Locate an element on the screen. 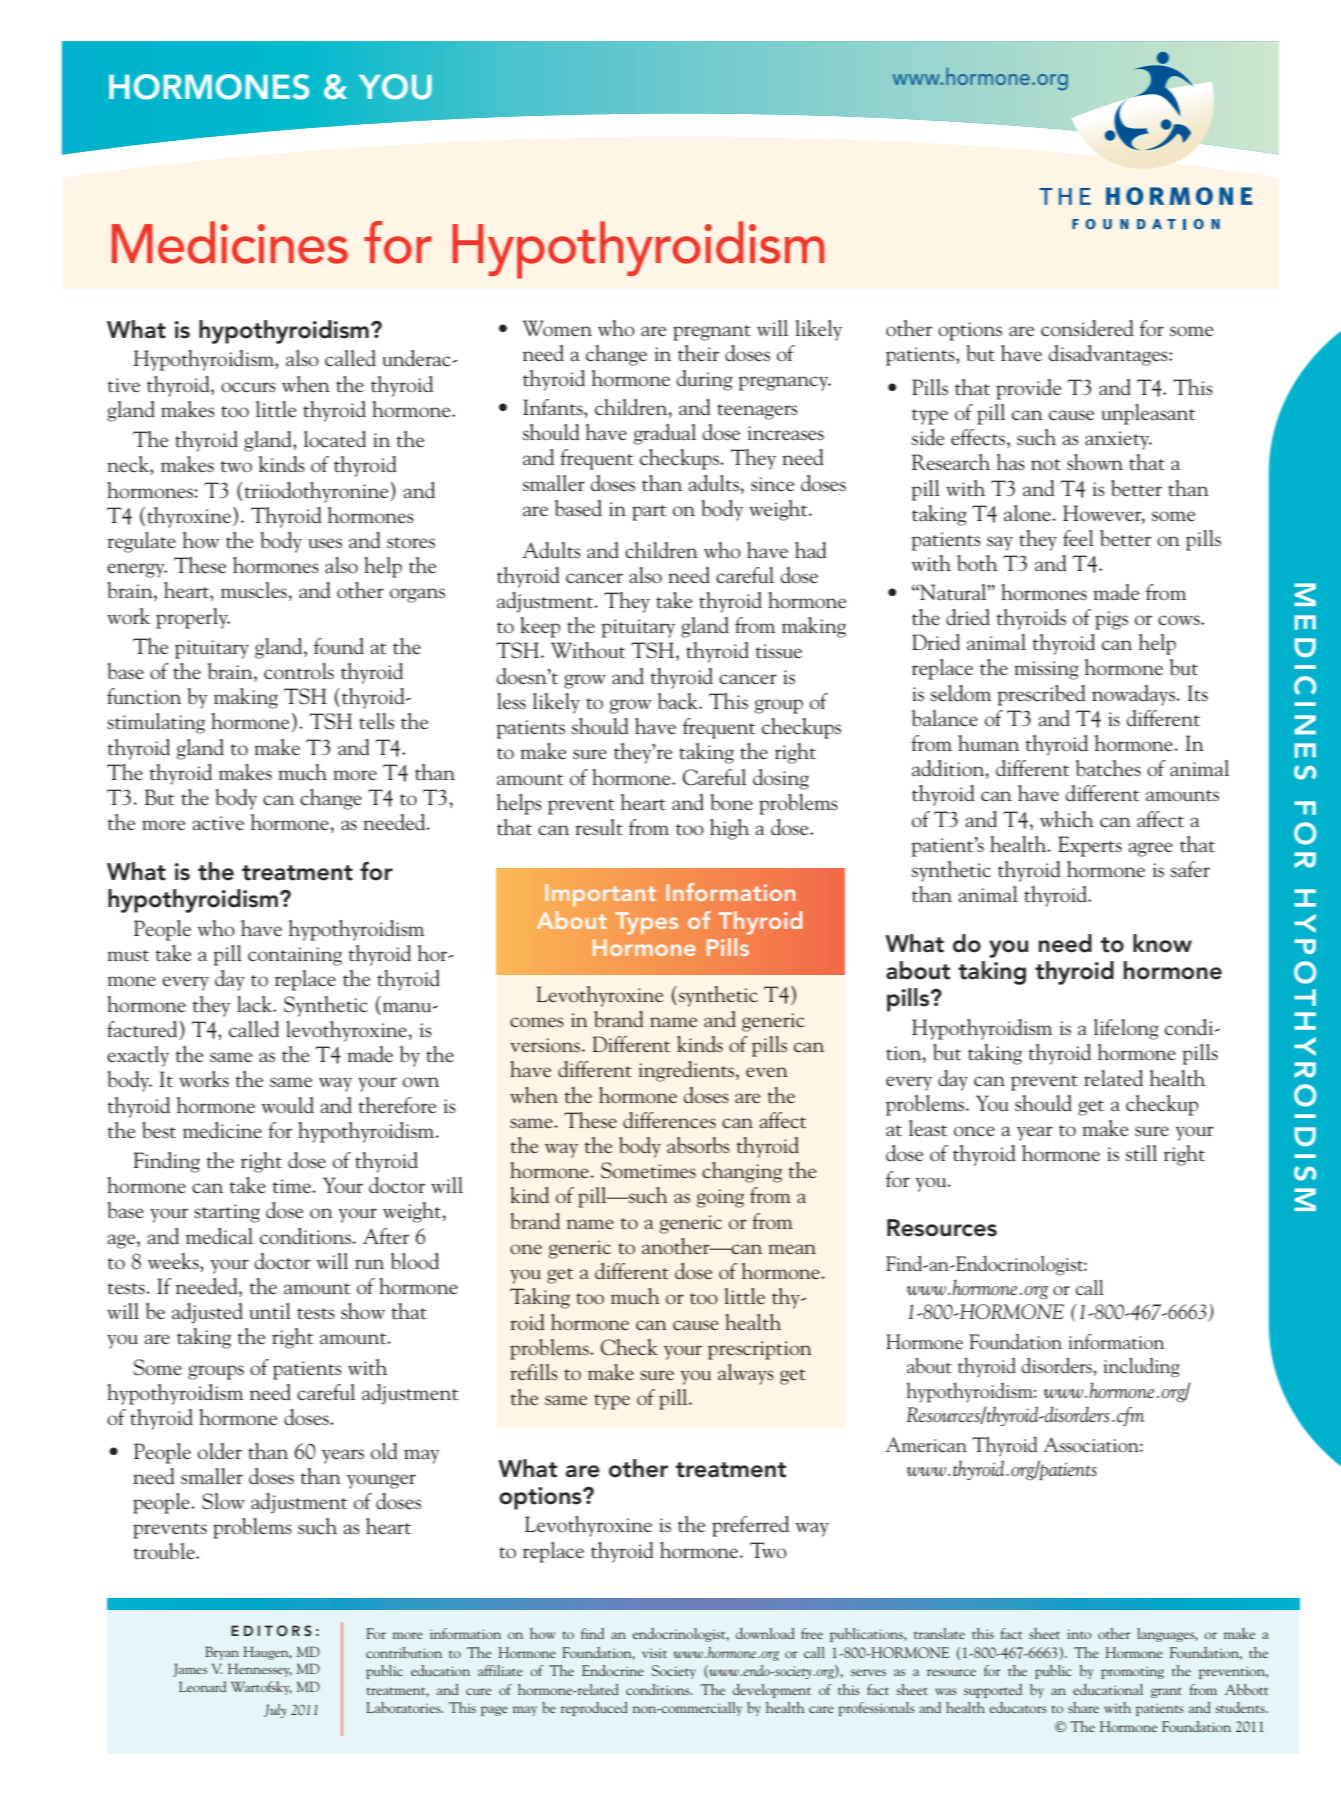 Image resolution: width=1341 pixels, height=1795 pixels. including is located at coordinates (1142, 1367).
